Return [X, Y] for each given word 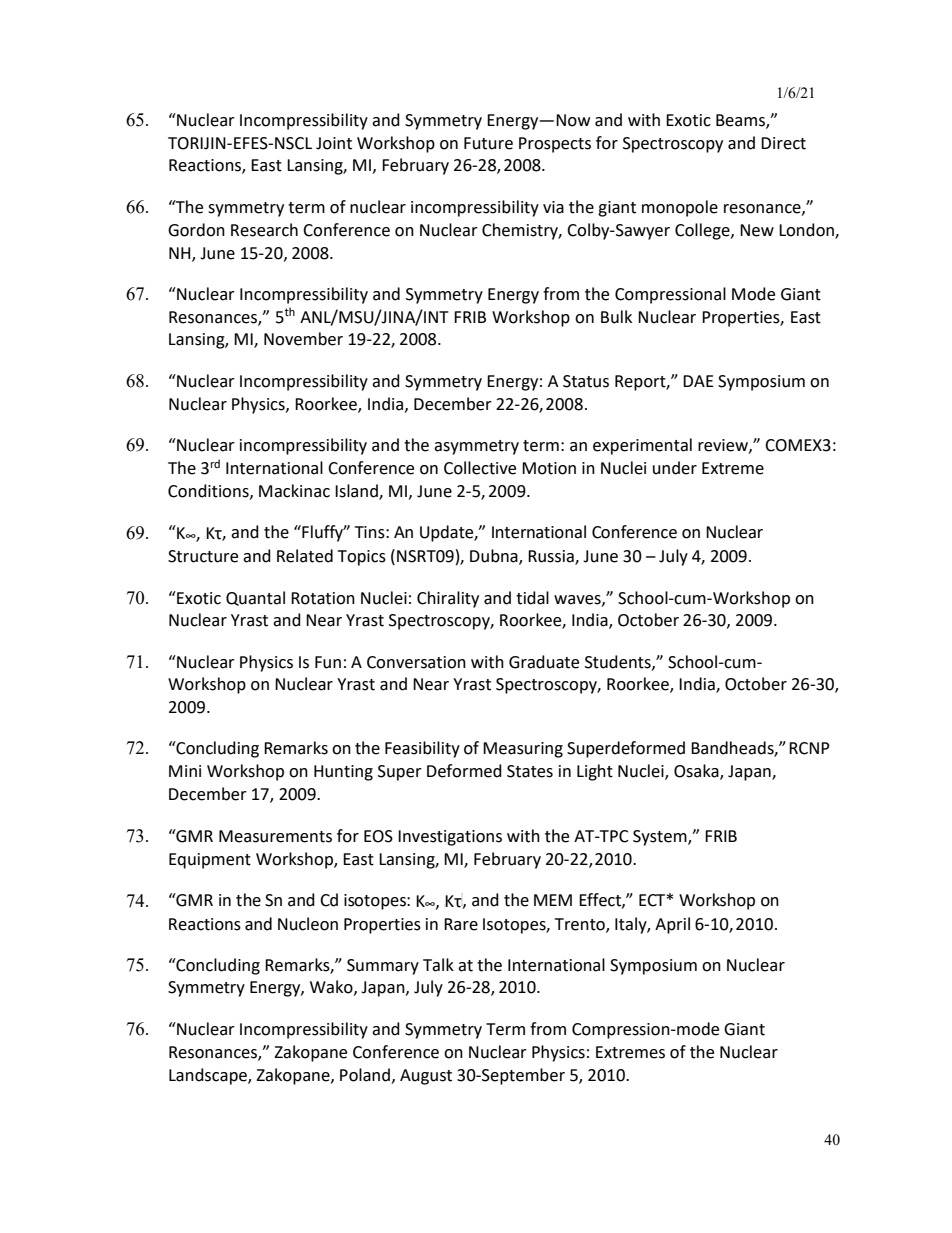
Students [619, 662]
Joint [334, 143]
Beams [741, 121]
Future [488, 143]
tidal [532, 598]
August [426, 1077]
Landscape [209, 1076]
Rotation [323, 598]
